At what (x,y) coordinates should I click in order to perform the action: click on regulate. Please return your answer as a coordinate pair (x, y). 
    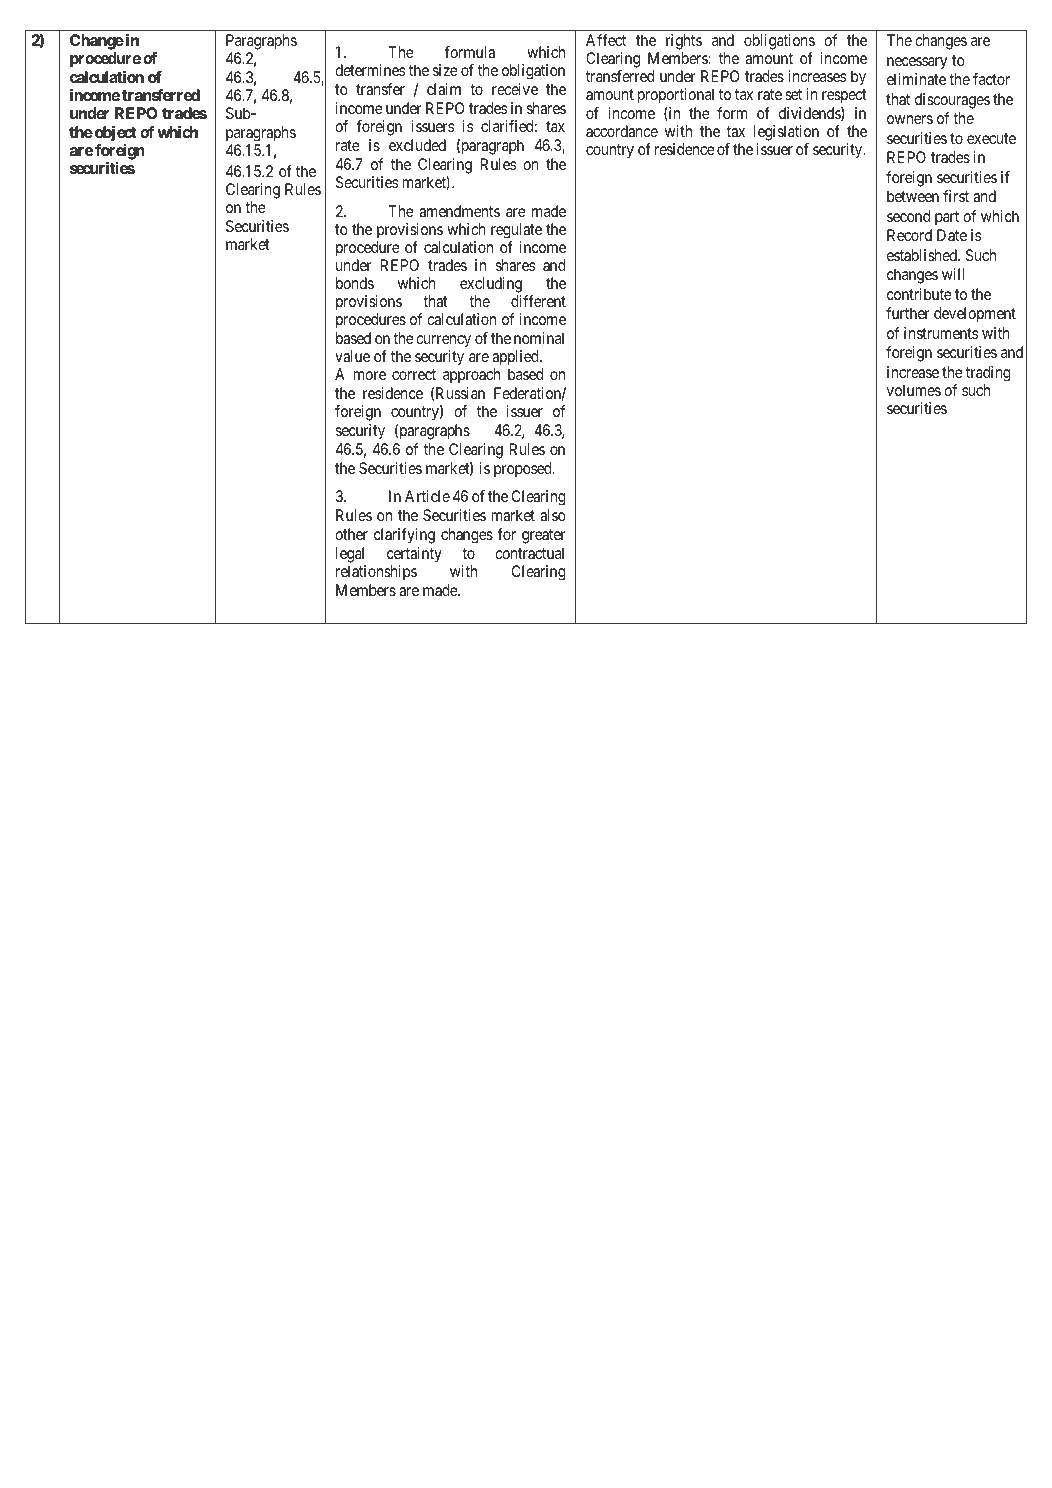
    Looking at the image, I should click on (516, 231).
